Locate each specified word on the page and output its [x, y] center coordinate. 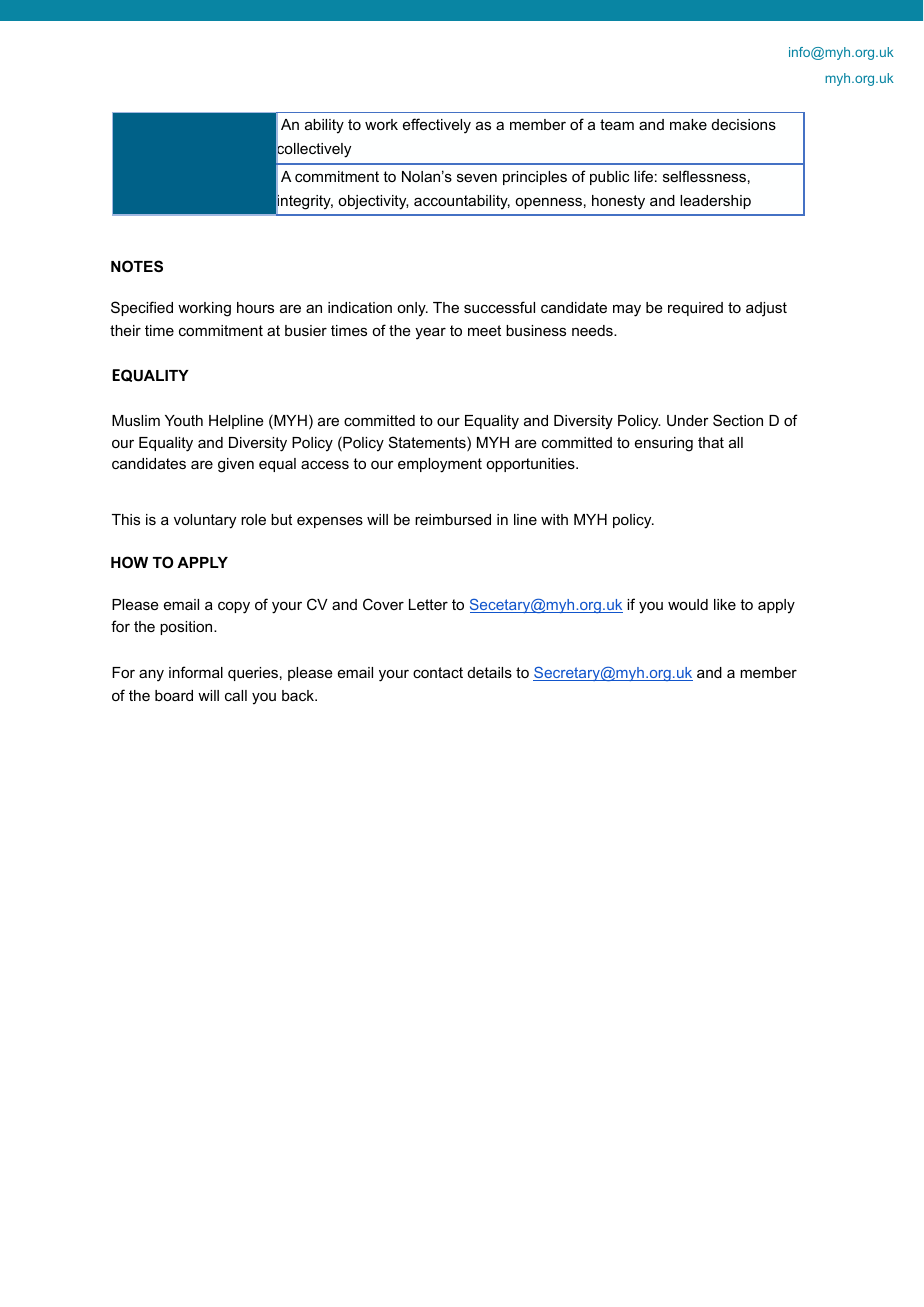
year [430, 333]
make [688, 124]
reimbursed [453, 519]
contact [438, 672]
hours [255, 307]
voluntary [205, 521]
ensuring [664, 444]
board [174, 695]
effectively [437, 126]
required [695, 309]
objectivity [373, 202]
